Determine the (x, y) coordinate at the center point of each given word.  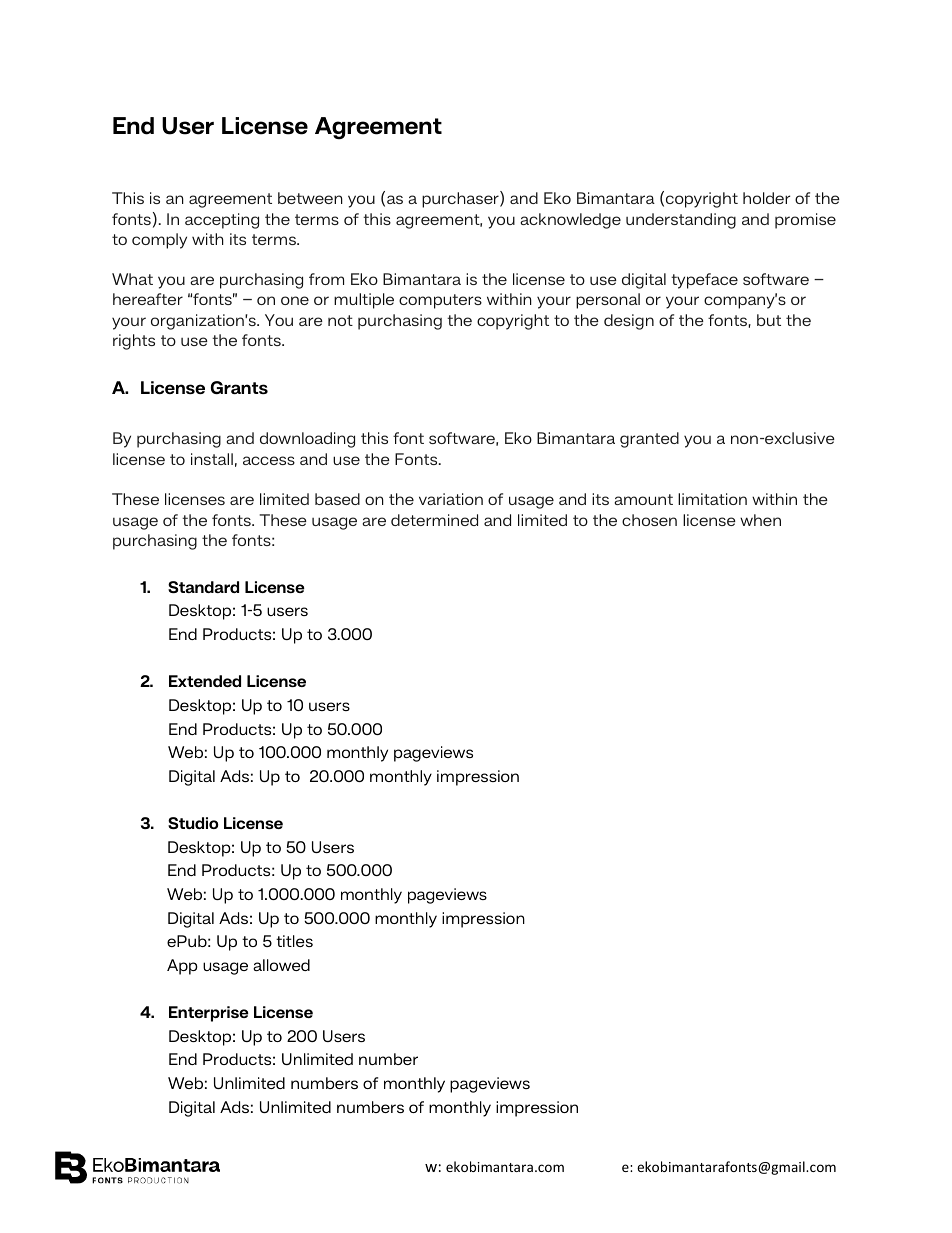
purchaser (461, 199)
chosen (649, 520)
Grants (239, 387)
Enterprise (209, 1014)
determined (434, 520)
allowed (281, 965)
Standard (203, 587)
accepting (222, 221)
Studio (193, 823)
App (182, 967)
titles (294, 941)
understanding (681, 221)
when (760, 520)
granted (649, 440)
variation (451, 499)
